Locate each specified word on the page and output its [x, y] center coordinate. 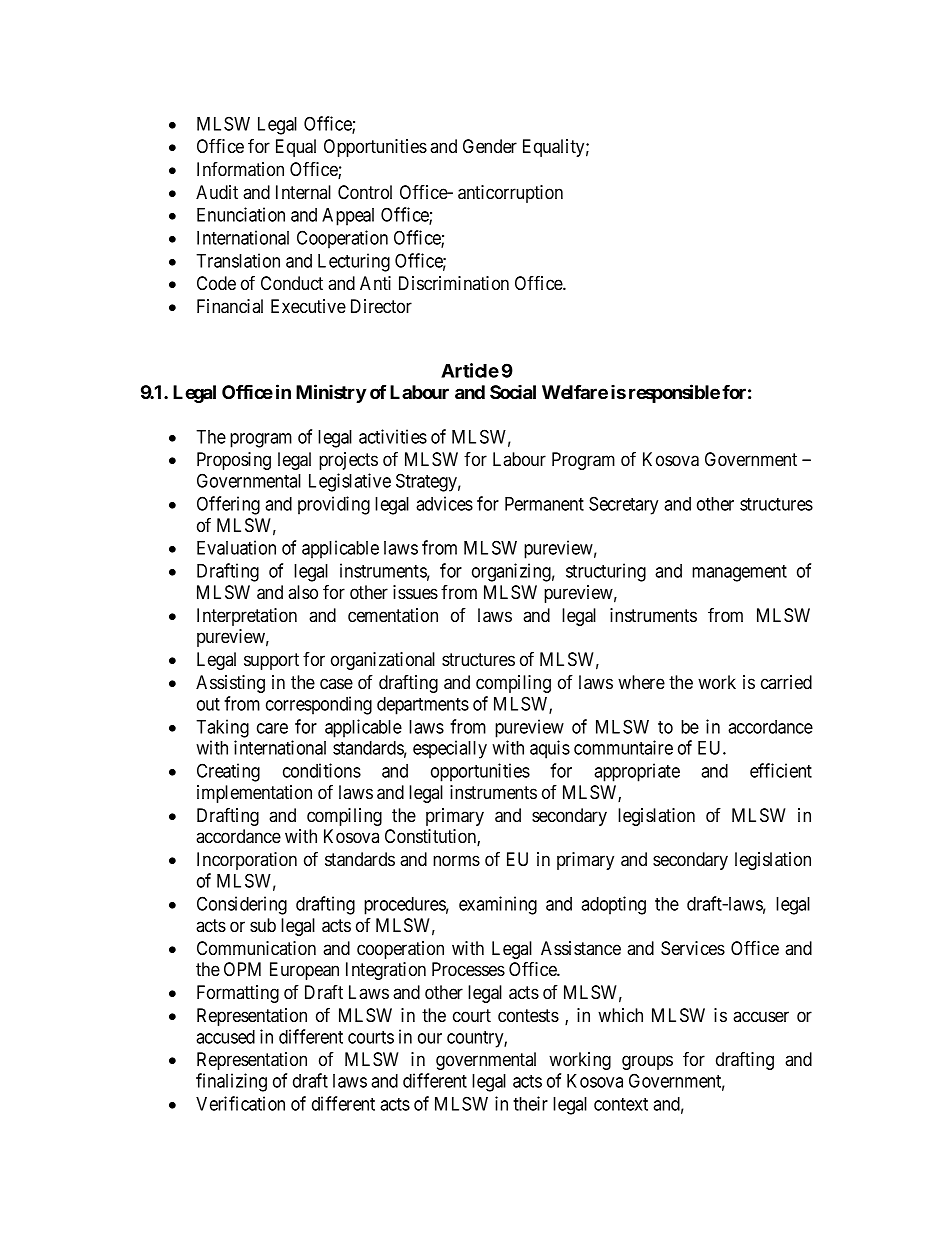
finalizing [231, 1082]
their [530, 1103]
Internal [303, 192]
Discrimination [454, 283]
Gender [490, 146]
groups [647, 1062]
